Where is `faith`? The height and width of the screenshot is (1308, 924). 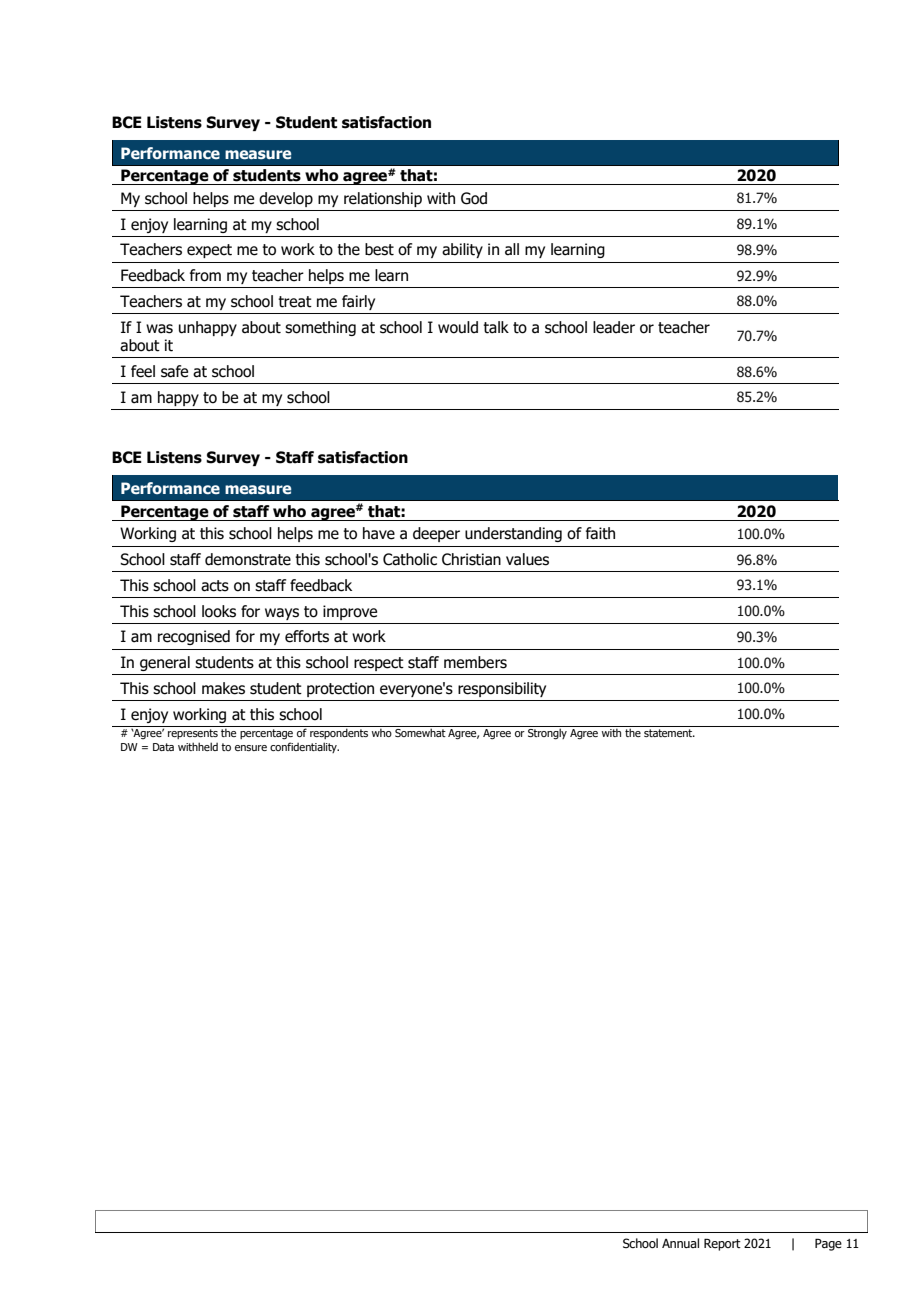 faith is located at coordinates (600, 533).
